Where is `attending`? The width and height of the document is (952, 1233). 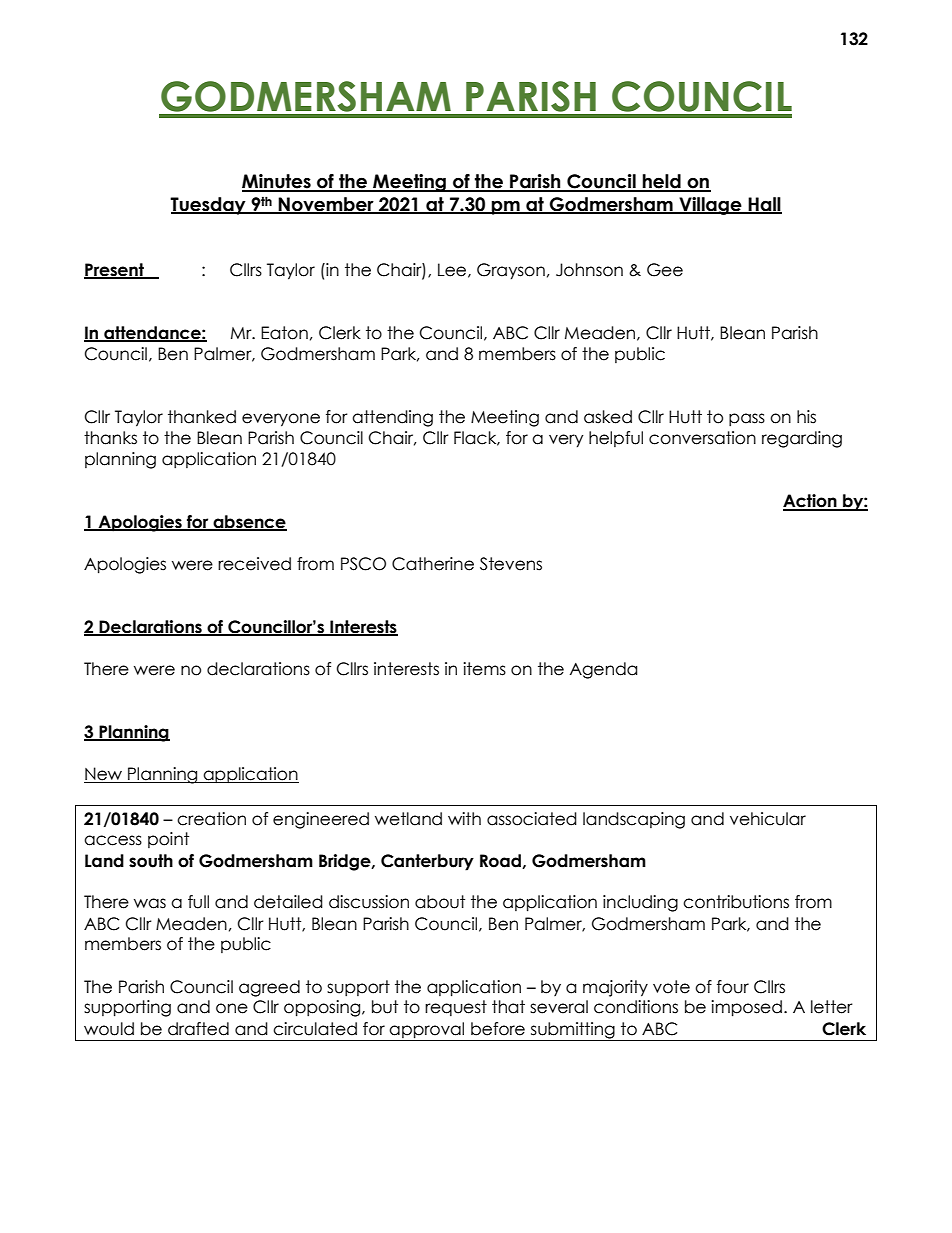
attending is located at coordinates (392, 418).
